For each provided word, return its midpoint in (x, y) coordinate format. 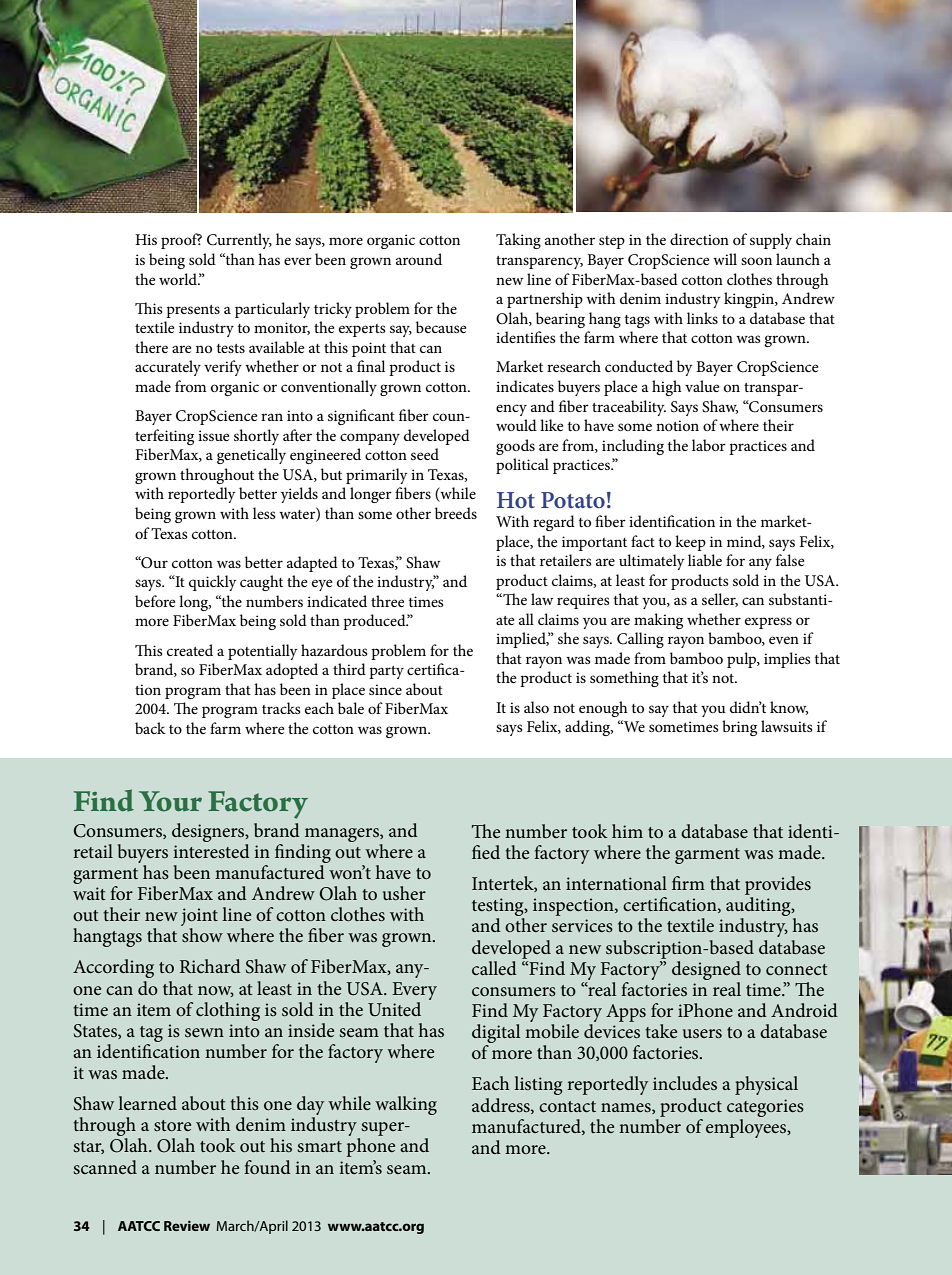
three (387, 601)
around (419, 259)
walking (406, 1105)
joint (199, 918)
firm (688, 883)
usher (404, 893)
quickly (213, 583)
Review (187, 1226)
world (179, 279)
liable (705, 560)
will (725, 259)
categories (765, 1108)
